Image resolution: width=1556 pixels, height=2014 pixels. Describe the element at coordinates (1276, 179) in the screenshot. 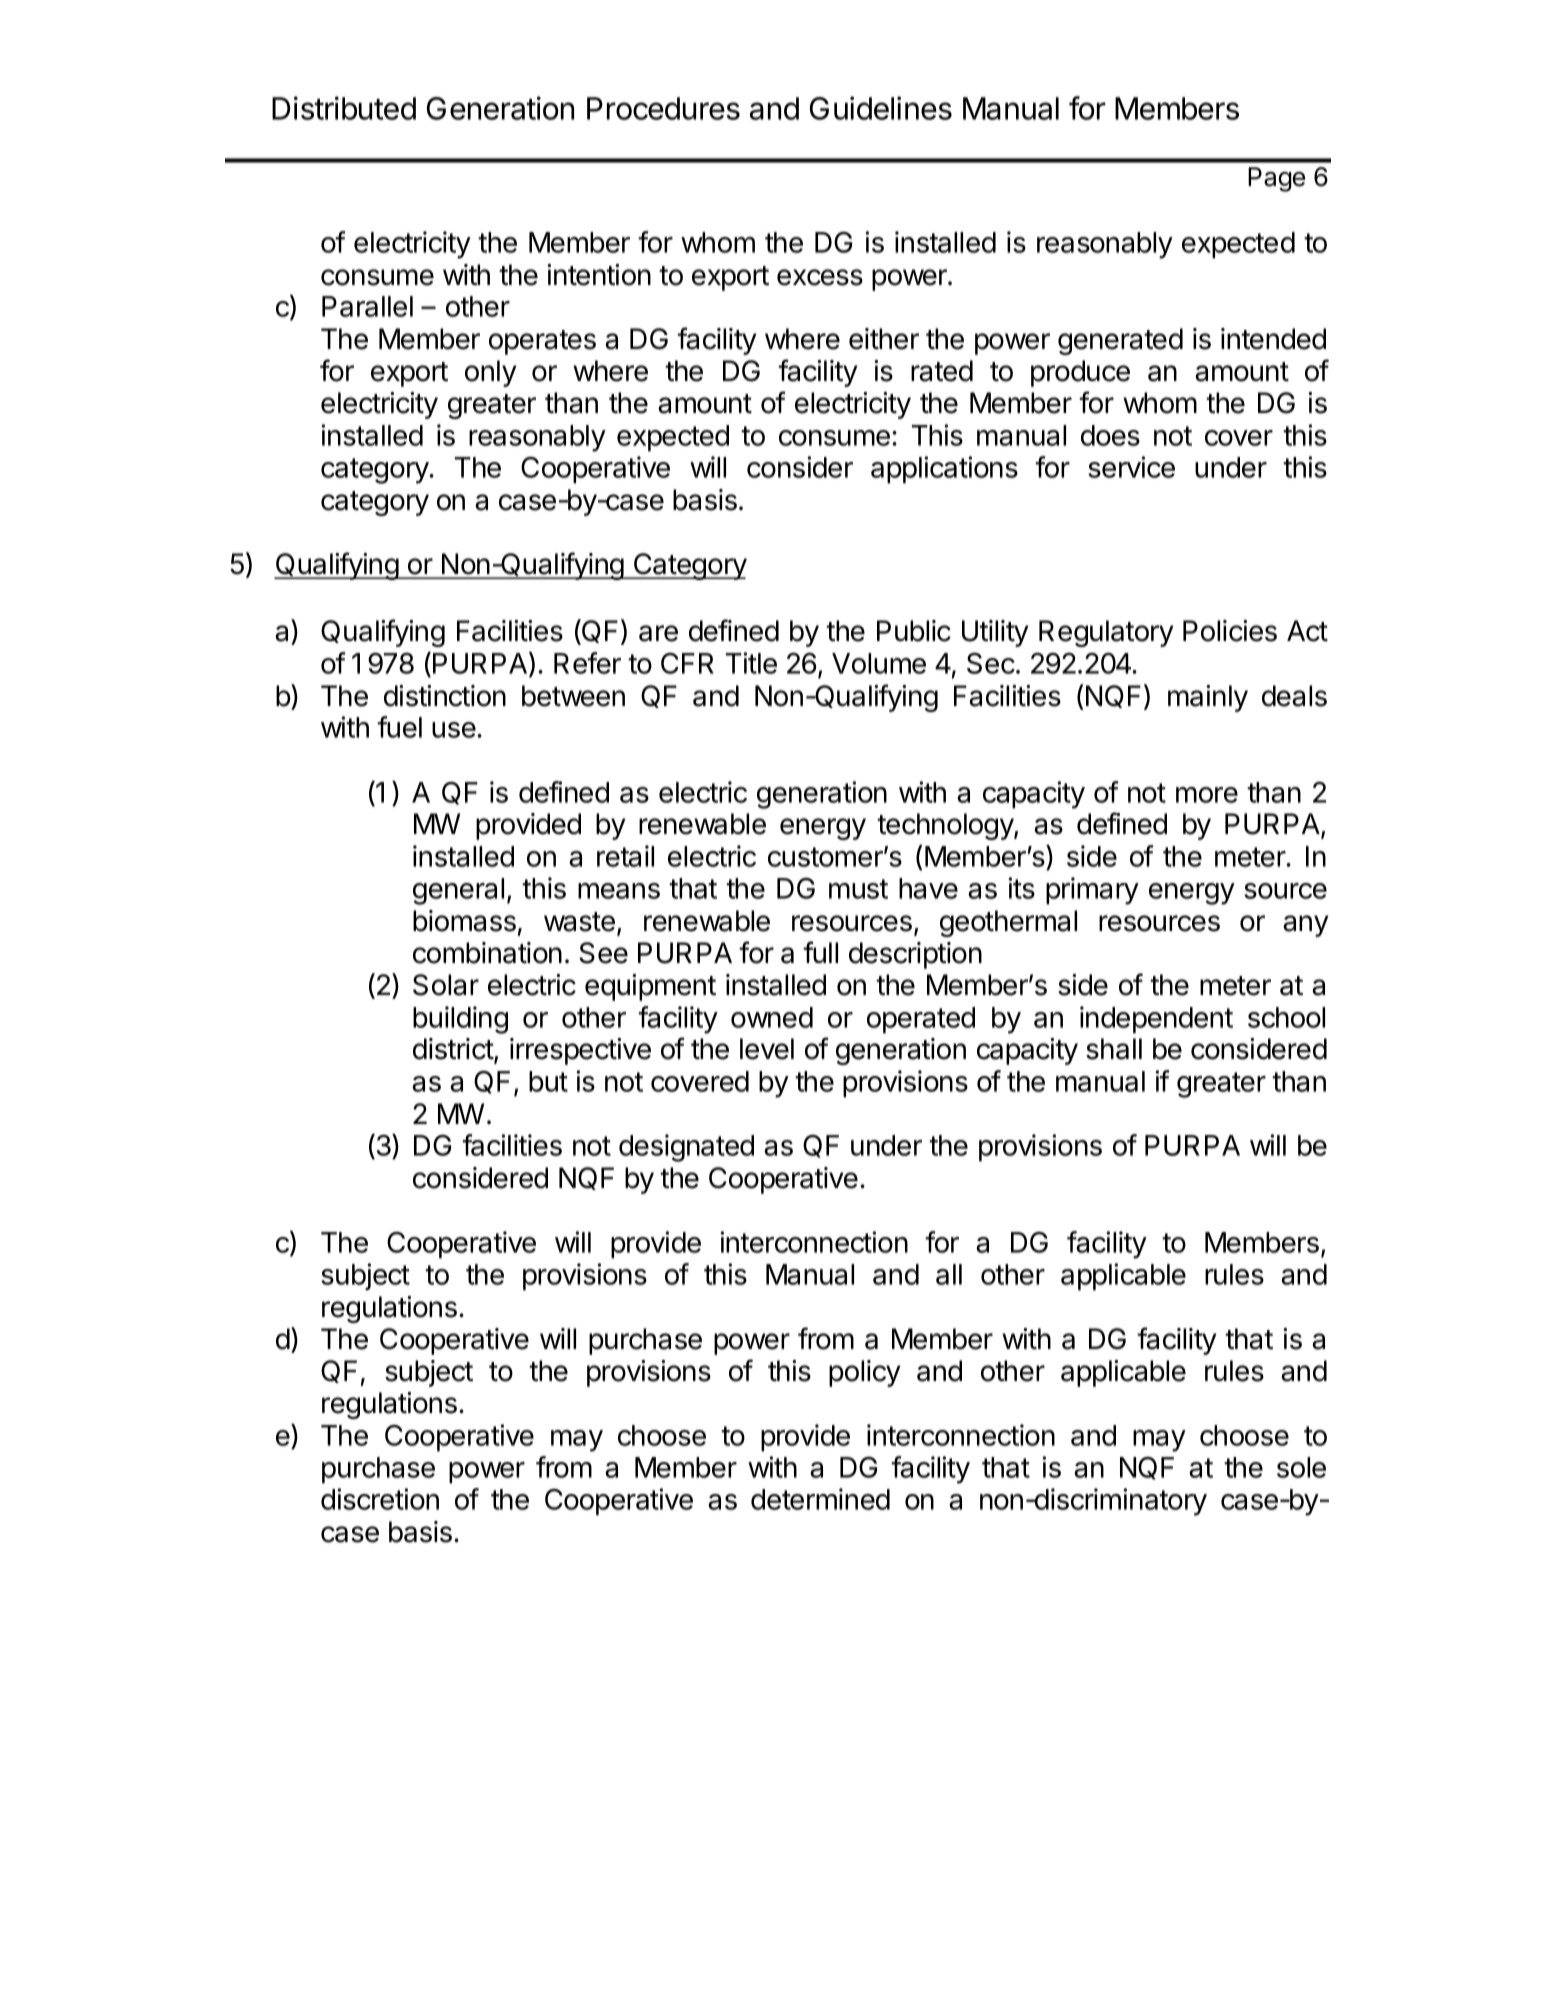

I see `Page` at that location.
